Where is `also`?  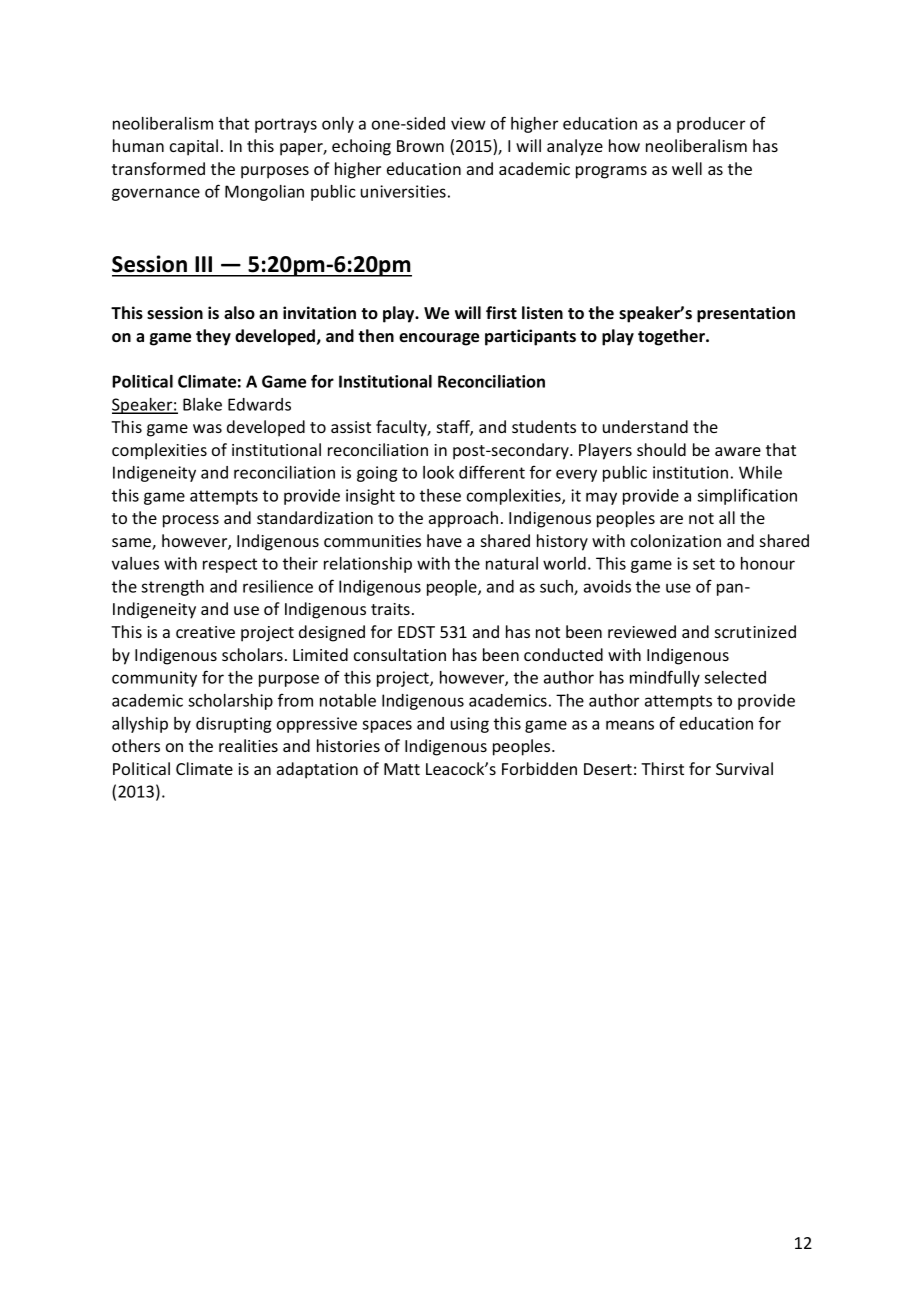
also is located at coordinates (239, 313).
